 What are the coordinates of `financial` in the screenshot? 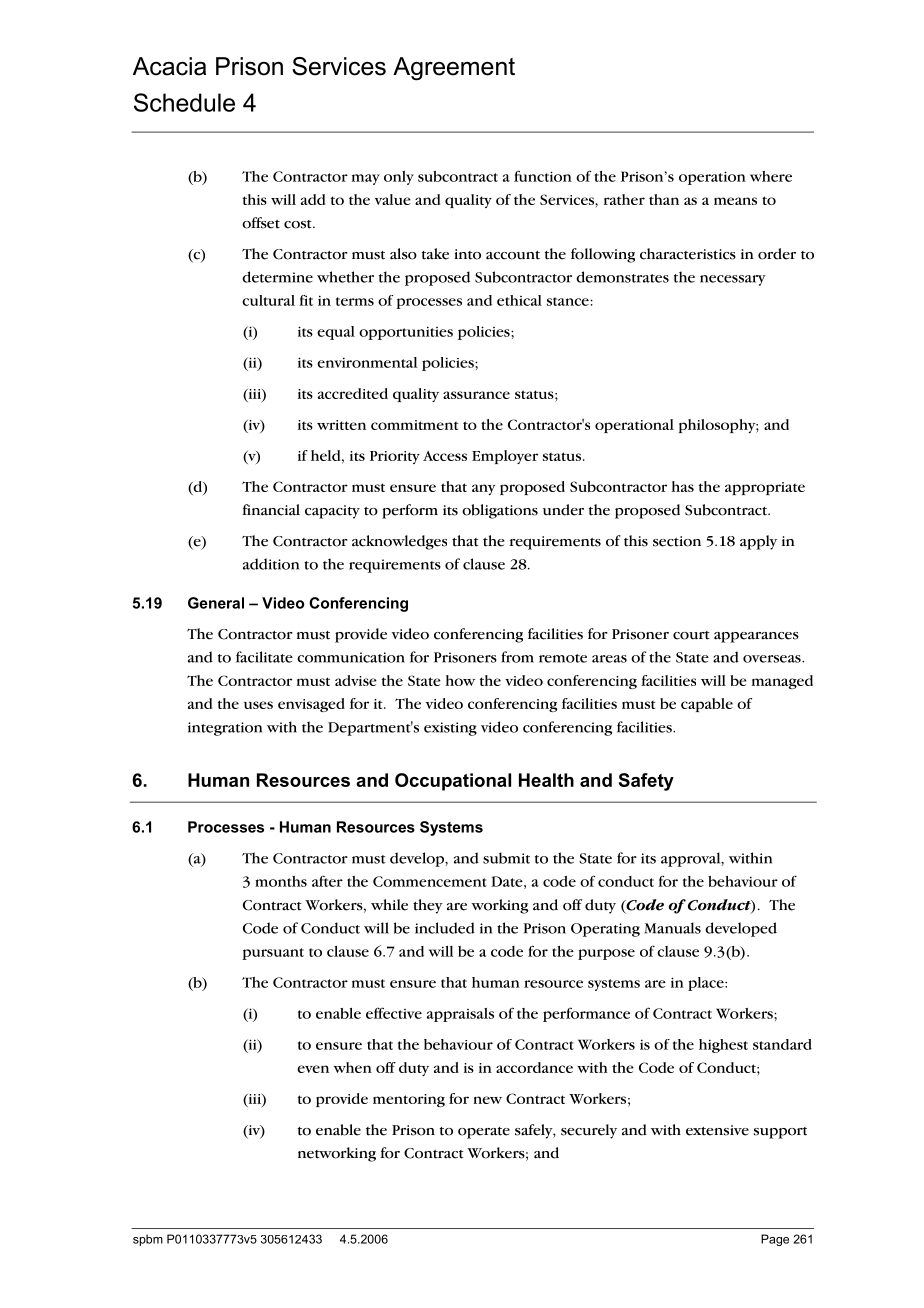 It's located at (271, 510).
